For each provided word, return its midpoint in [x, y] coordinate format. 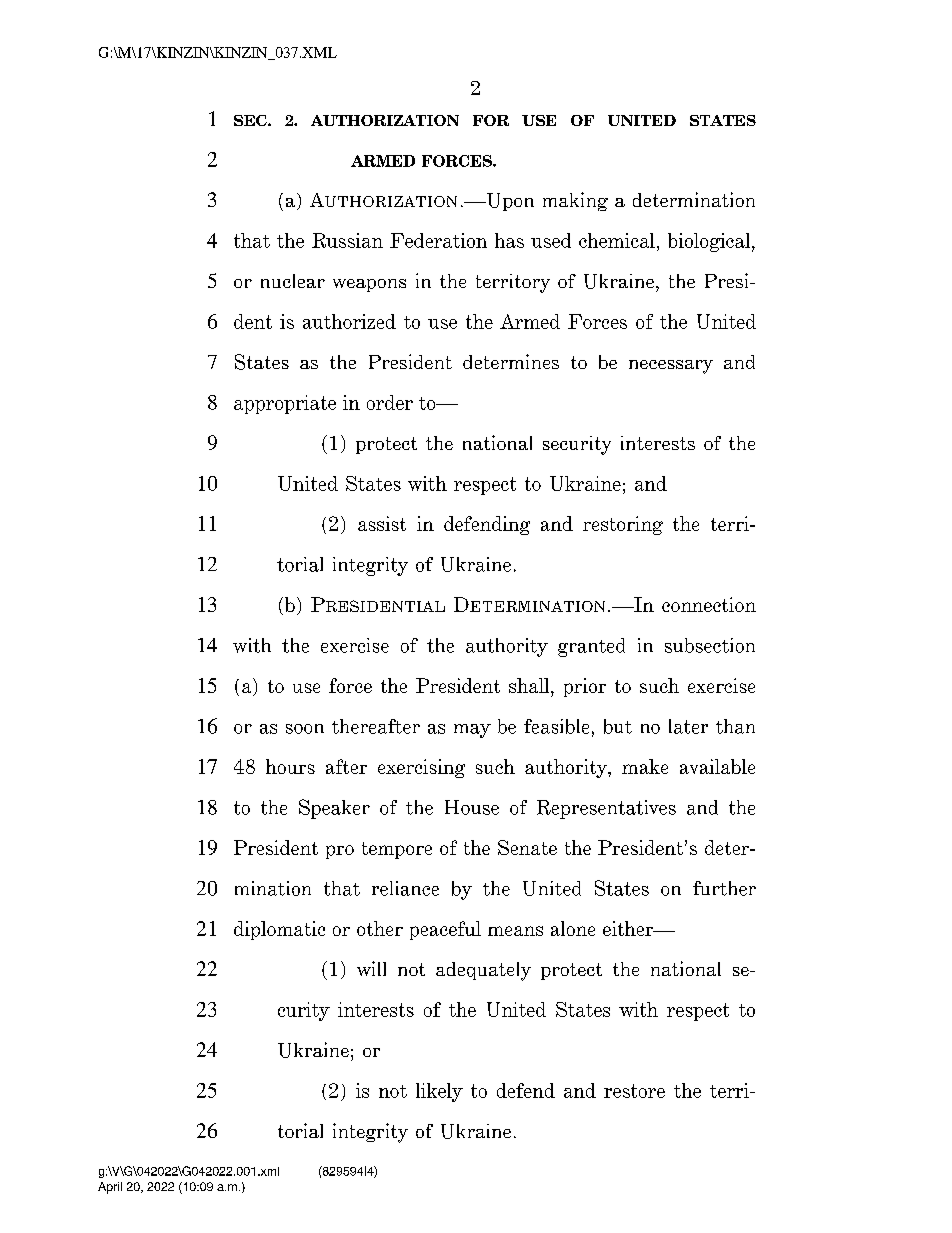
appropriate [285, 404]
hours [290, 766]
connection [709, 604]
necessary [671, 367]
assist [382, 523]
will [371, 968]
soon [305, 729]
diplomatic [279, 930]
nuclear [293, 281]
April [110, 1188]
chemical [617, 240]
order [390, 402]
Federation [438, 240]
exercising [421, 768]
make [645, 766]
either [629, 928]
